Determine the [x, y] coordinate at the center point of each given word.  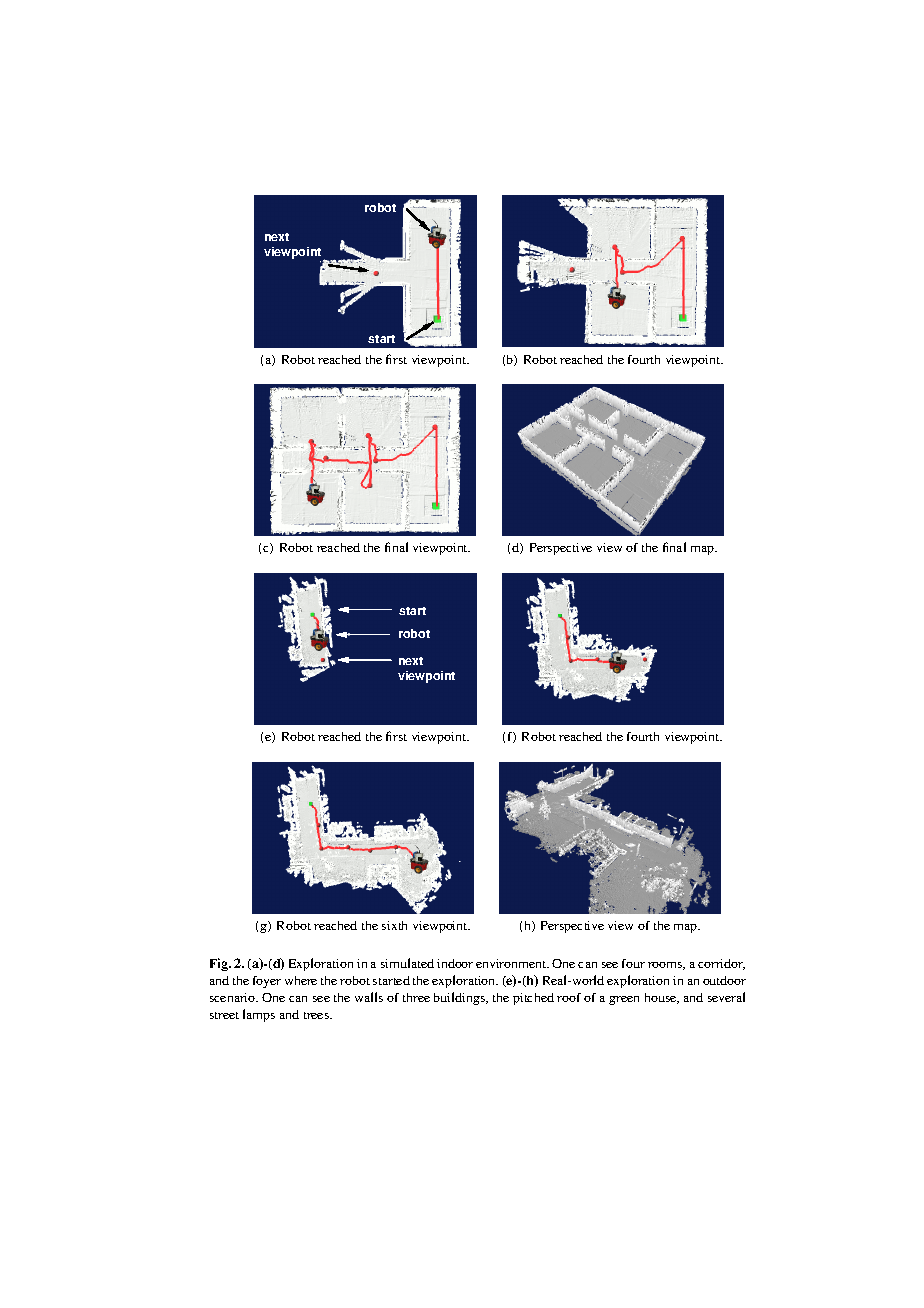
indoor [455, 963]
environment [512, 963]
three [416, 997]
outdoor [724, 980]
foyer [267, 982]
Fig [220, 964]
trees [317, 1015]
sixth [394, 925]
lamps [259, 1015]
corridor [721, 964]
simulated [407, 963]
